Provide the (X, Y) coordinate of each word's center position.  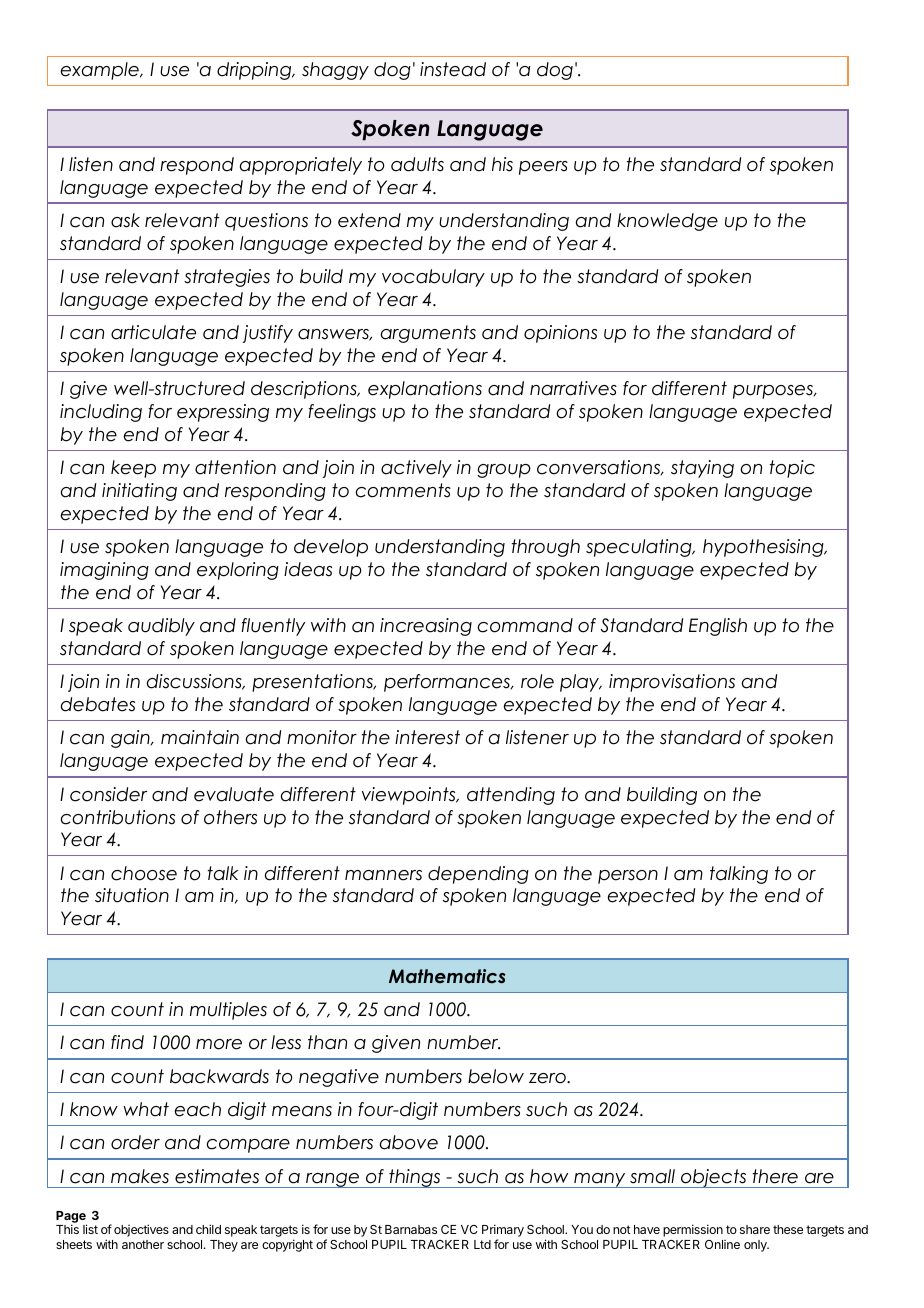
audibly (161, 627)
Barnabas (411, 1229)
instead (453, 69)
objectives (141, 1230)
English (718, 627)
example (100, 71)
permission (693, 1230)
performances (448, 683)
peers (543, 168)
